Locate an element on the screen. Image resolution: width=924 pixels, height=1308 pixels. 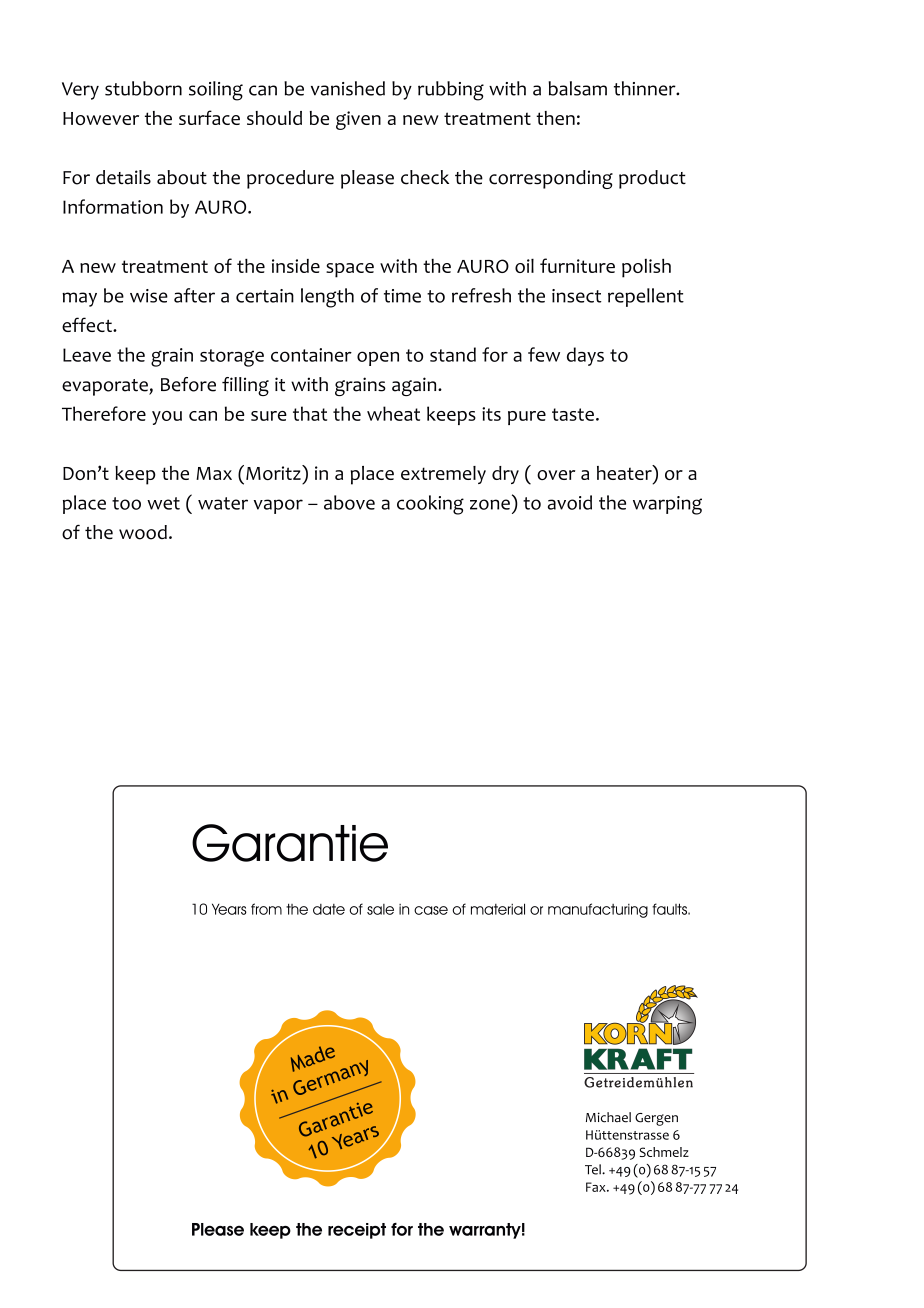
manufacturing is located at coordinates (598, 910).
